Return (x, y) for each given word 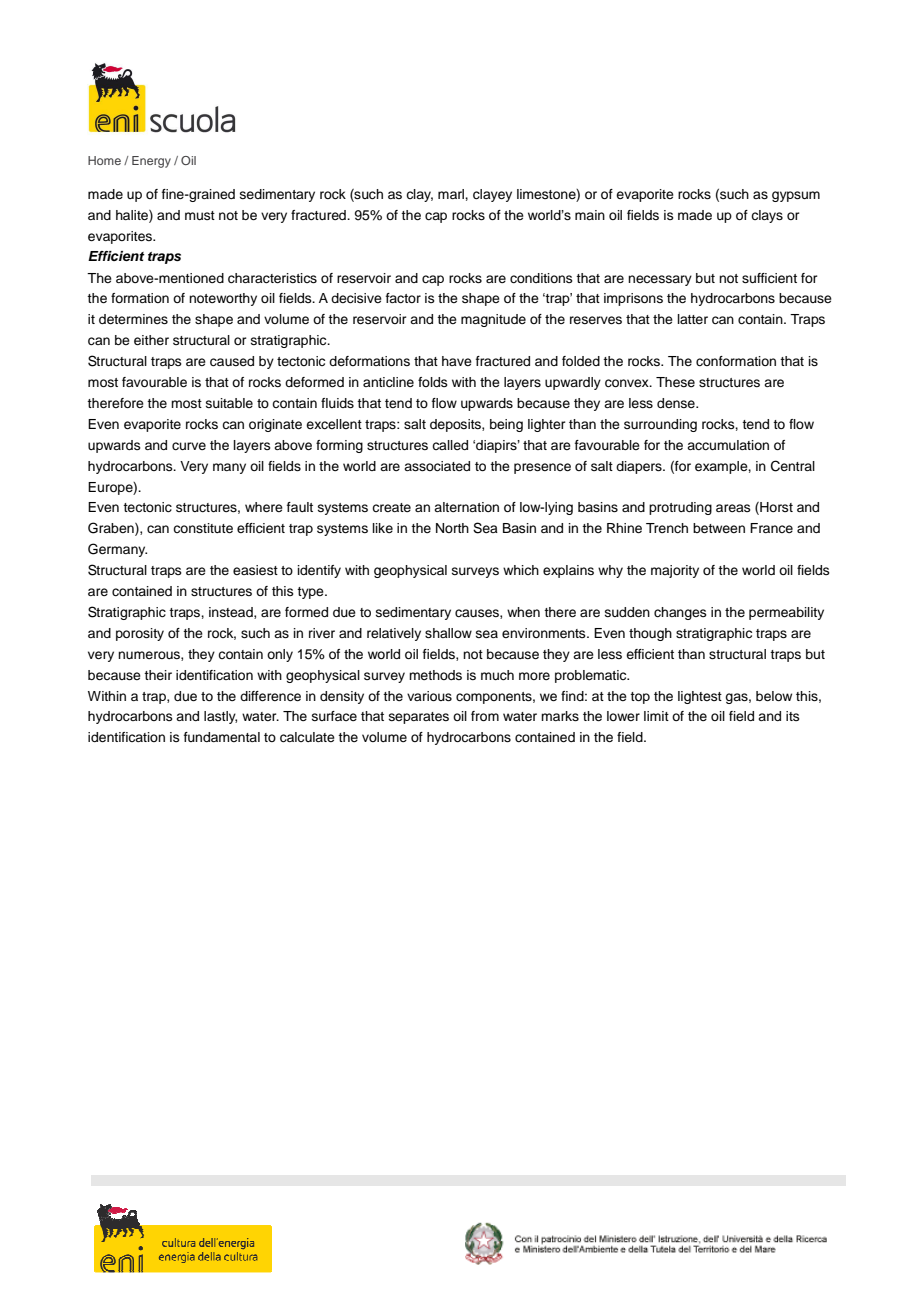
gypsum (796, 196)
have (457, 361)
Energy (151, 162)
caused (232, 361)
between (719, 528)
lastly (220, 717)
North (452, 528)
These (675, 382)
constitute (203, 528)
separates (419, 718)
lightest (700, 697)
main (590, 215)
